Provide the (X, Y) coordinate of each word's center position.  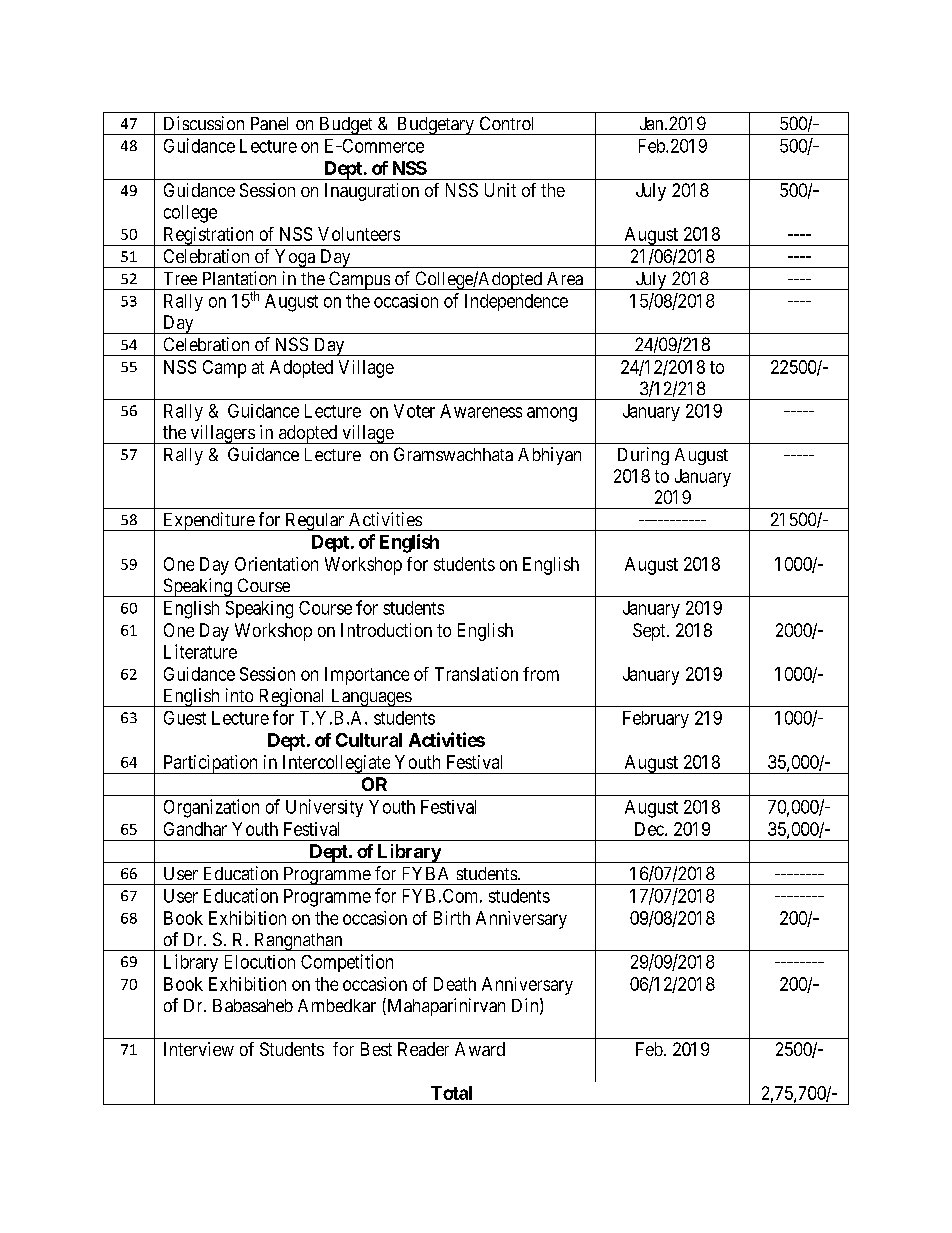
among (552, 414)
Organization (211, 808)
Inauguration (372, 192)
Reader (423, 1049)
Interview (199, 1049)
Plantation (239, 278)
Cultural (369, 740)
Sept (650, 632)
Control (506, 123)
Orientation (276, 564)
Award (480, 1049)
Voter (414, 411)
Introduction (386, 630)
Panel (269, 123)
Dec (650, 829)
